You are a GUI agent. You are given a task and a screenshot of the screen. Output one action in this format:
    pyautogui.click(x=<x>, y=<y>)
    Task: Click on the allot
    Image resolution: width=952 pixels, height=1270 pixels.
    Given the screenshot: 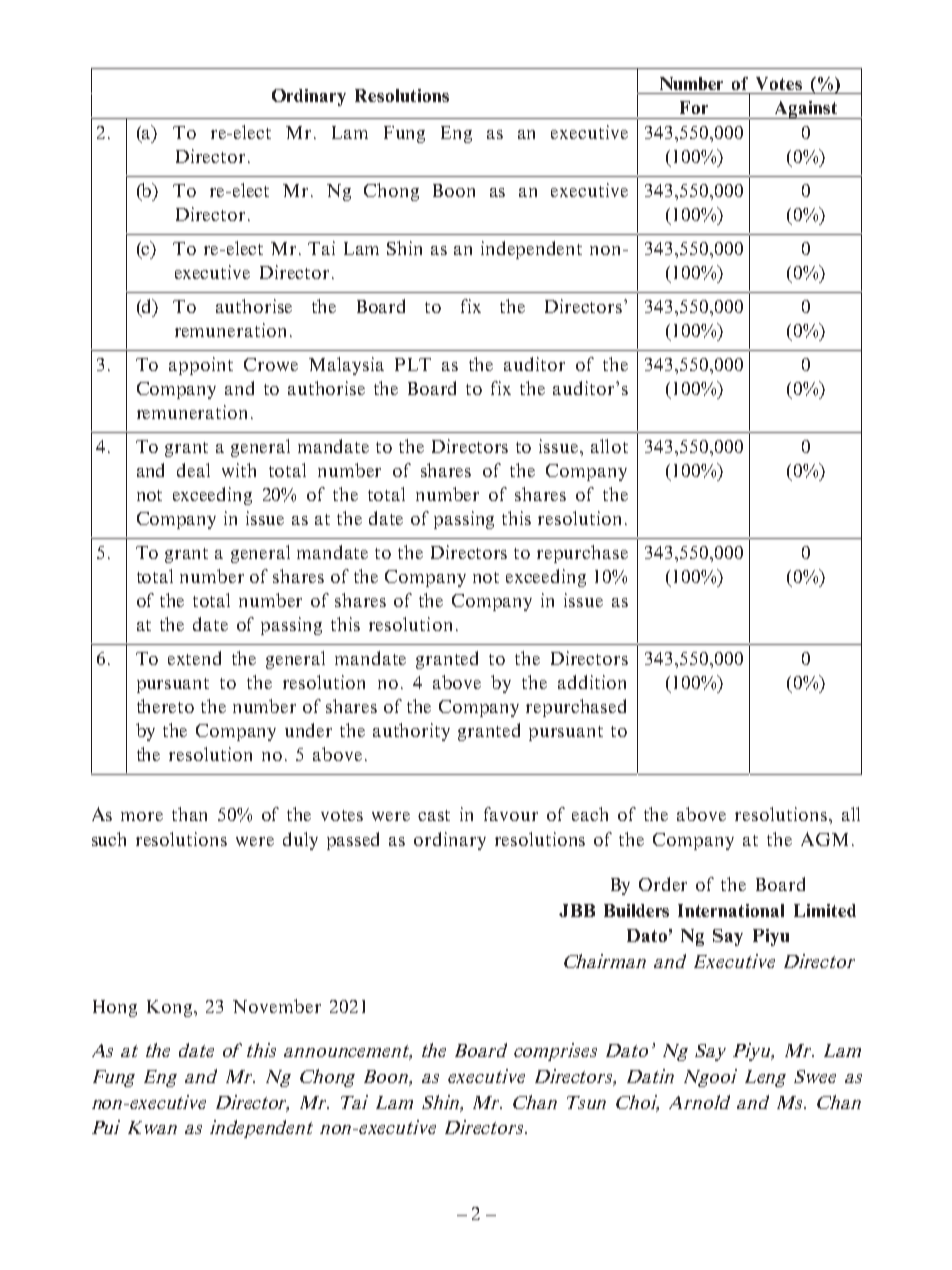 What is the action you would take?
    pyautogui.click(x=609, y=446)
